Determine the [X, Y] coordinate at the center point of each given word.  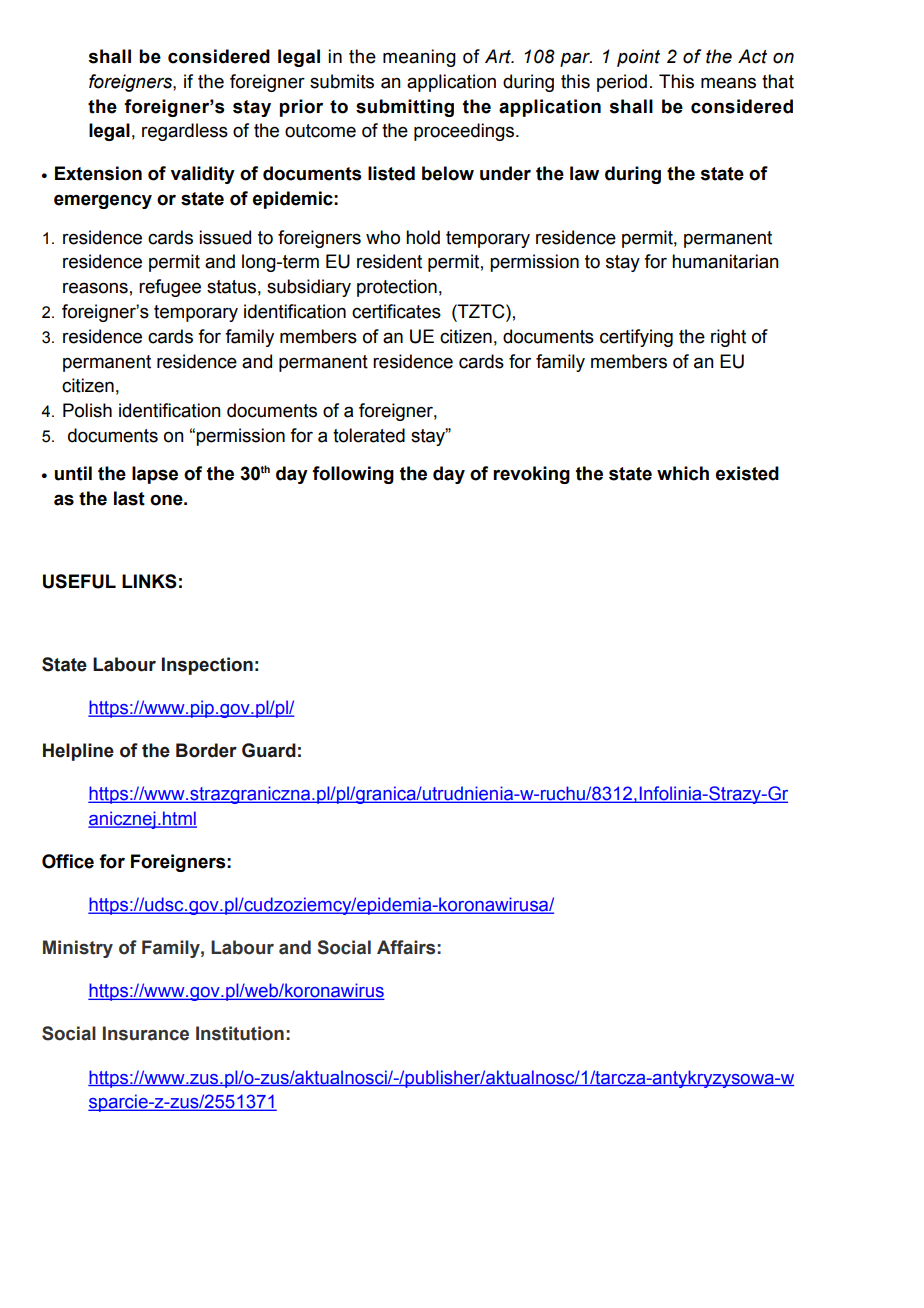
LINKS [149, 581]
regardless [185, 132]
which [683, 473]
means [728, 83]
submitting [405, 108]
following [353, 475]
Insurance [146, 1033]
